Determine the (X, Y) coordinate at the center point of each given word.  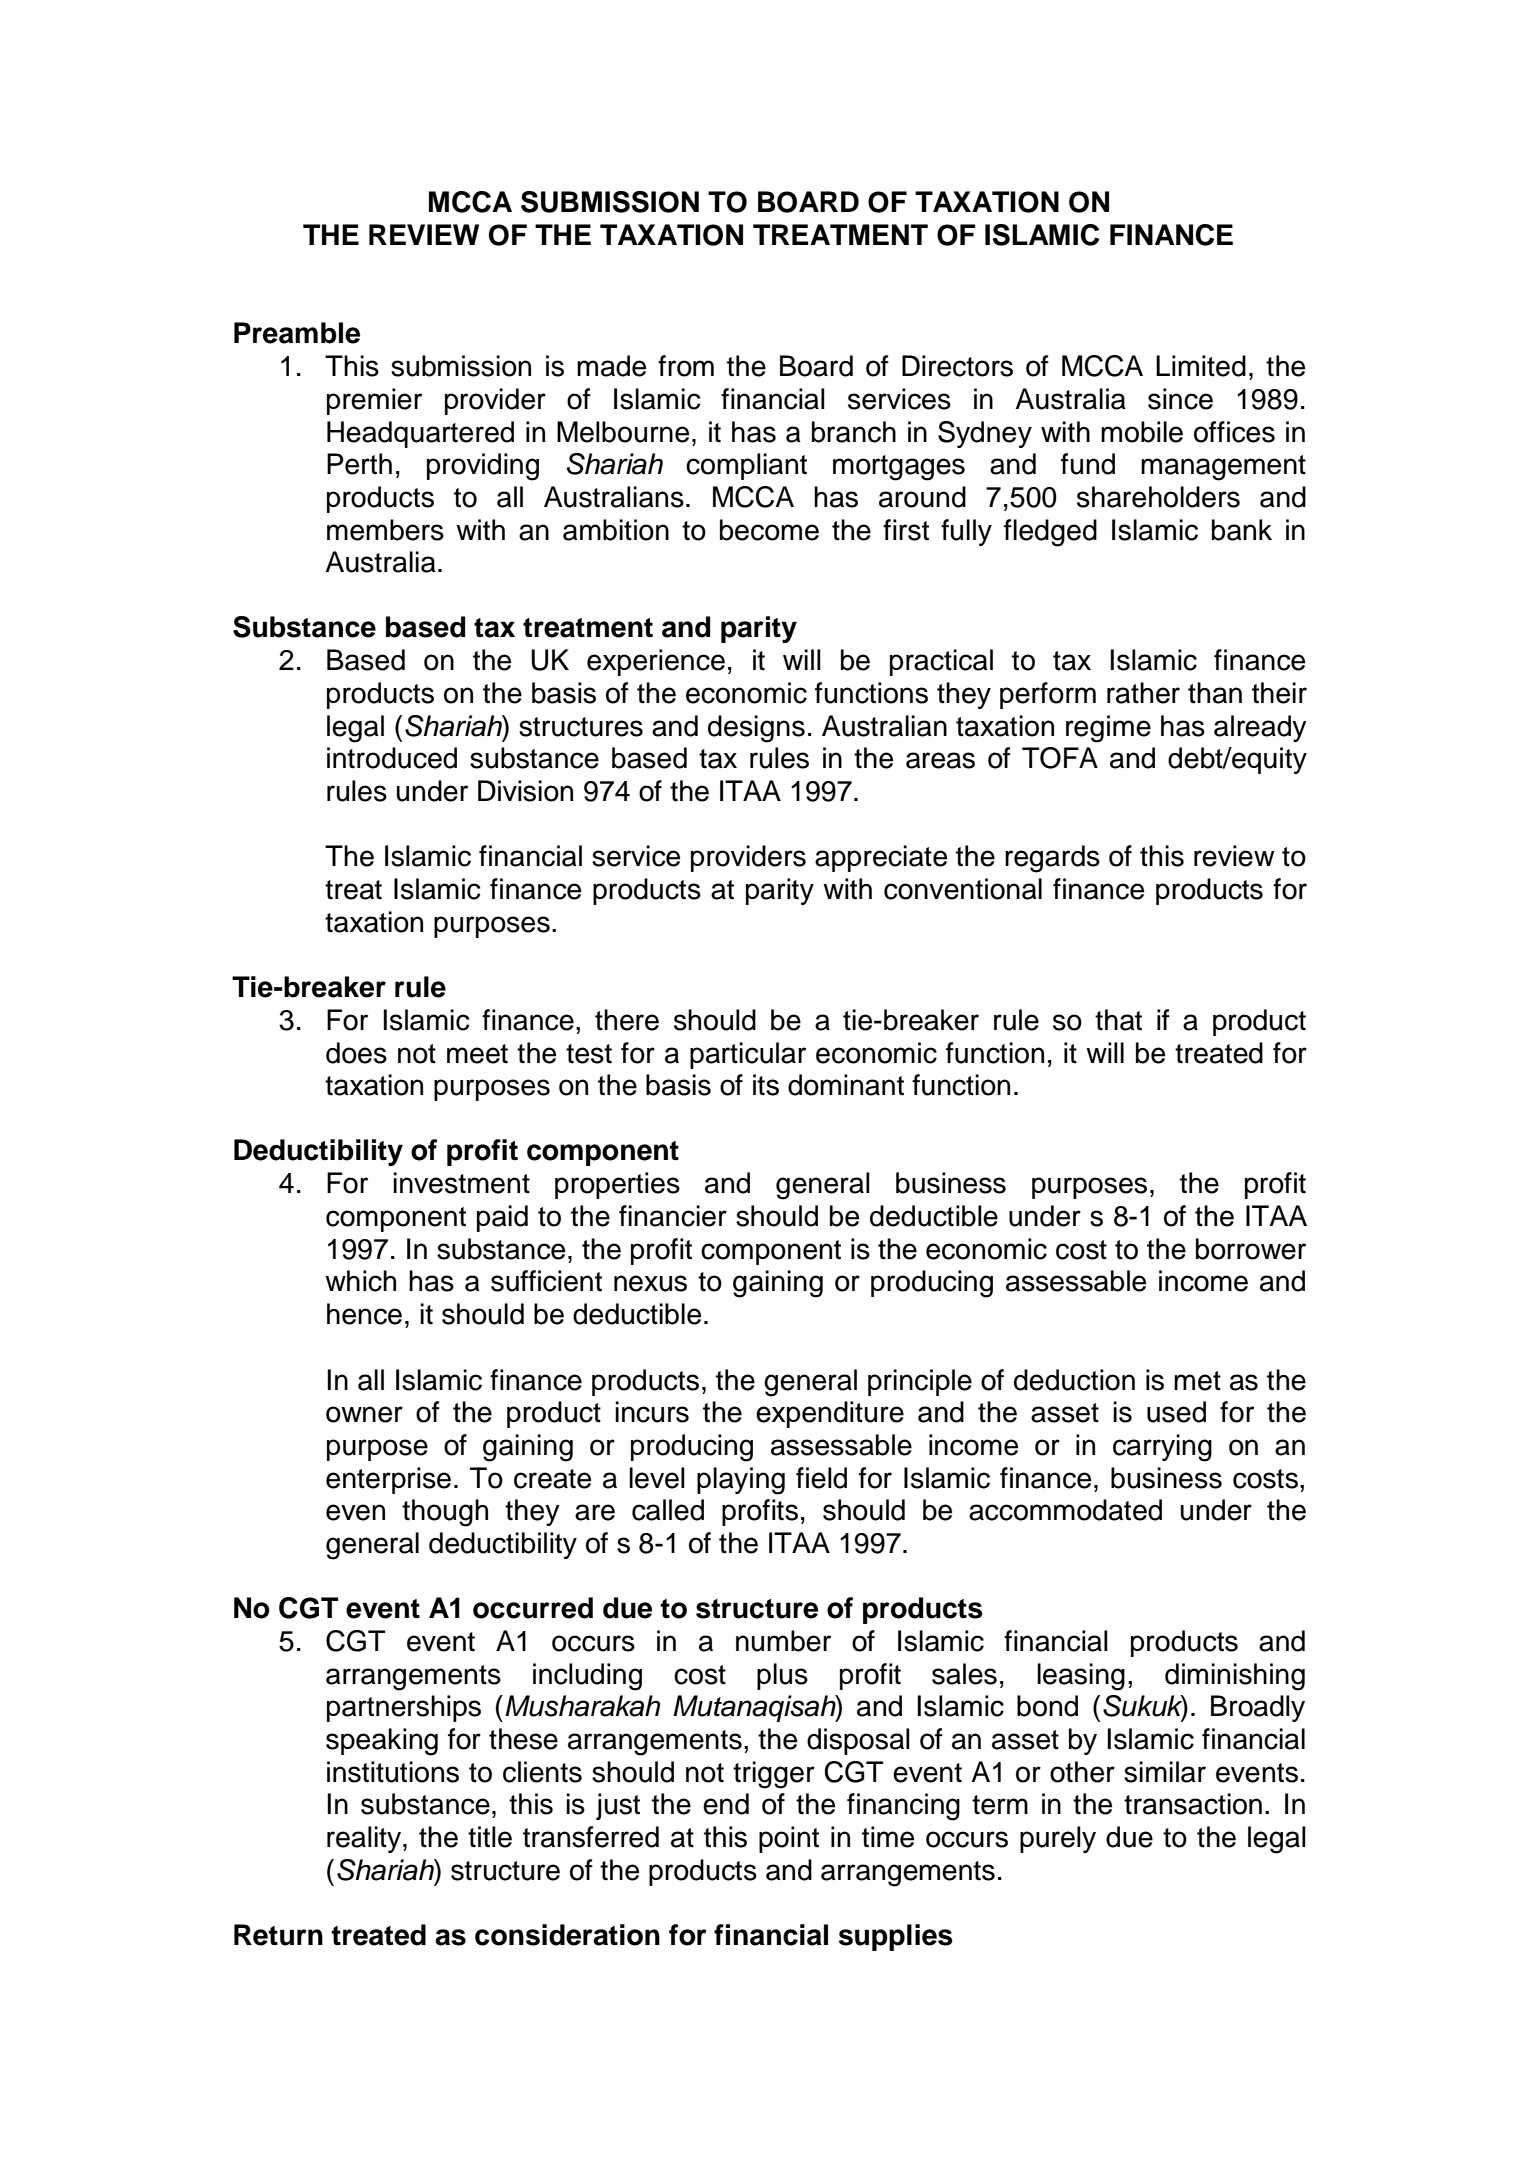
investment (461, 1183)
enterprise (388, 1480)
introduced (392, 758)
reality (365, 1839)
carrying (1162, 1448)
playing (741, 1481)
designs (756, 729)
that (1118, 1020)
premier (374, 401)
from (686, 366)
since (1180, 399)
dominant (846, 1085)
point (789, 1839)
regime (1108, 729)
